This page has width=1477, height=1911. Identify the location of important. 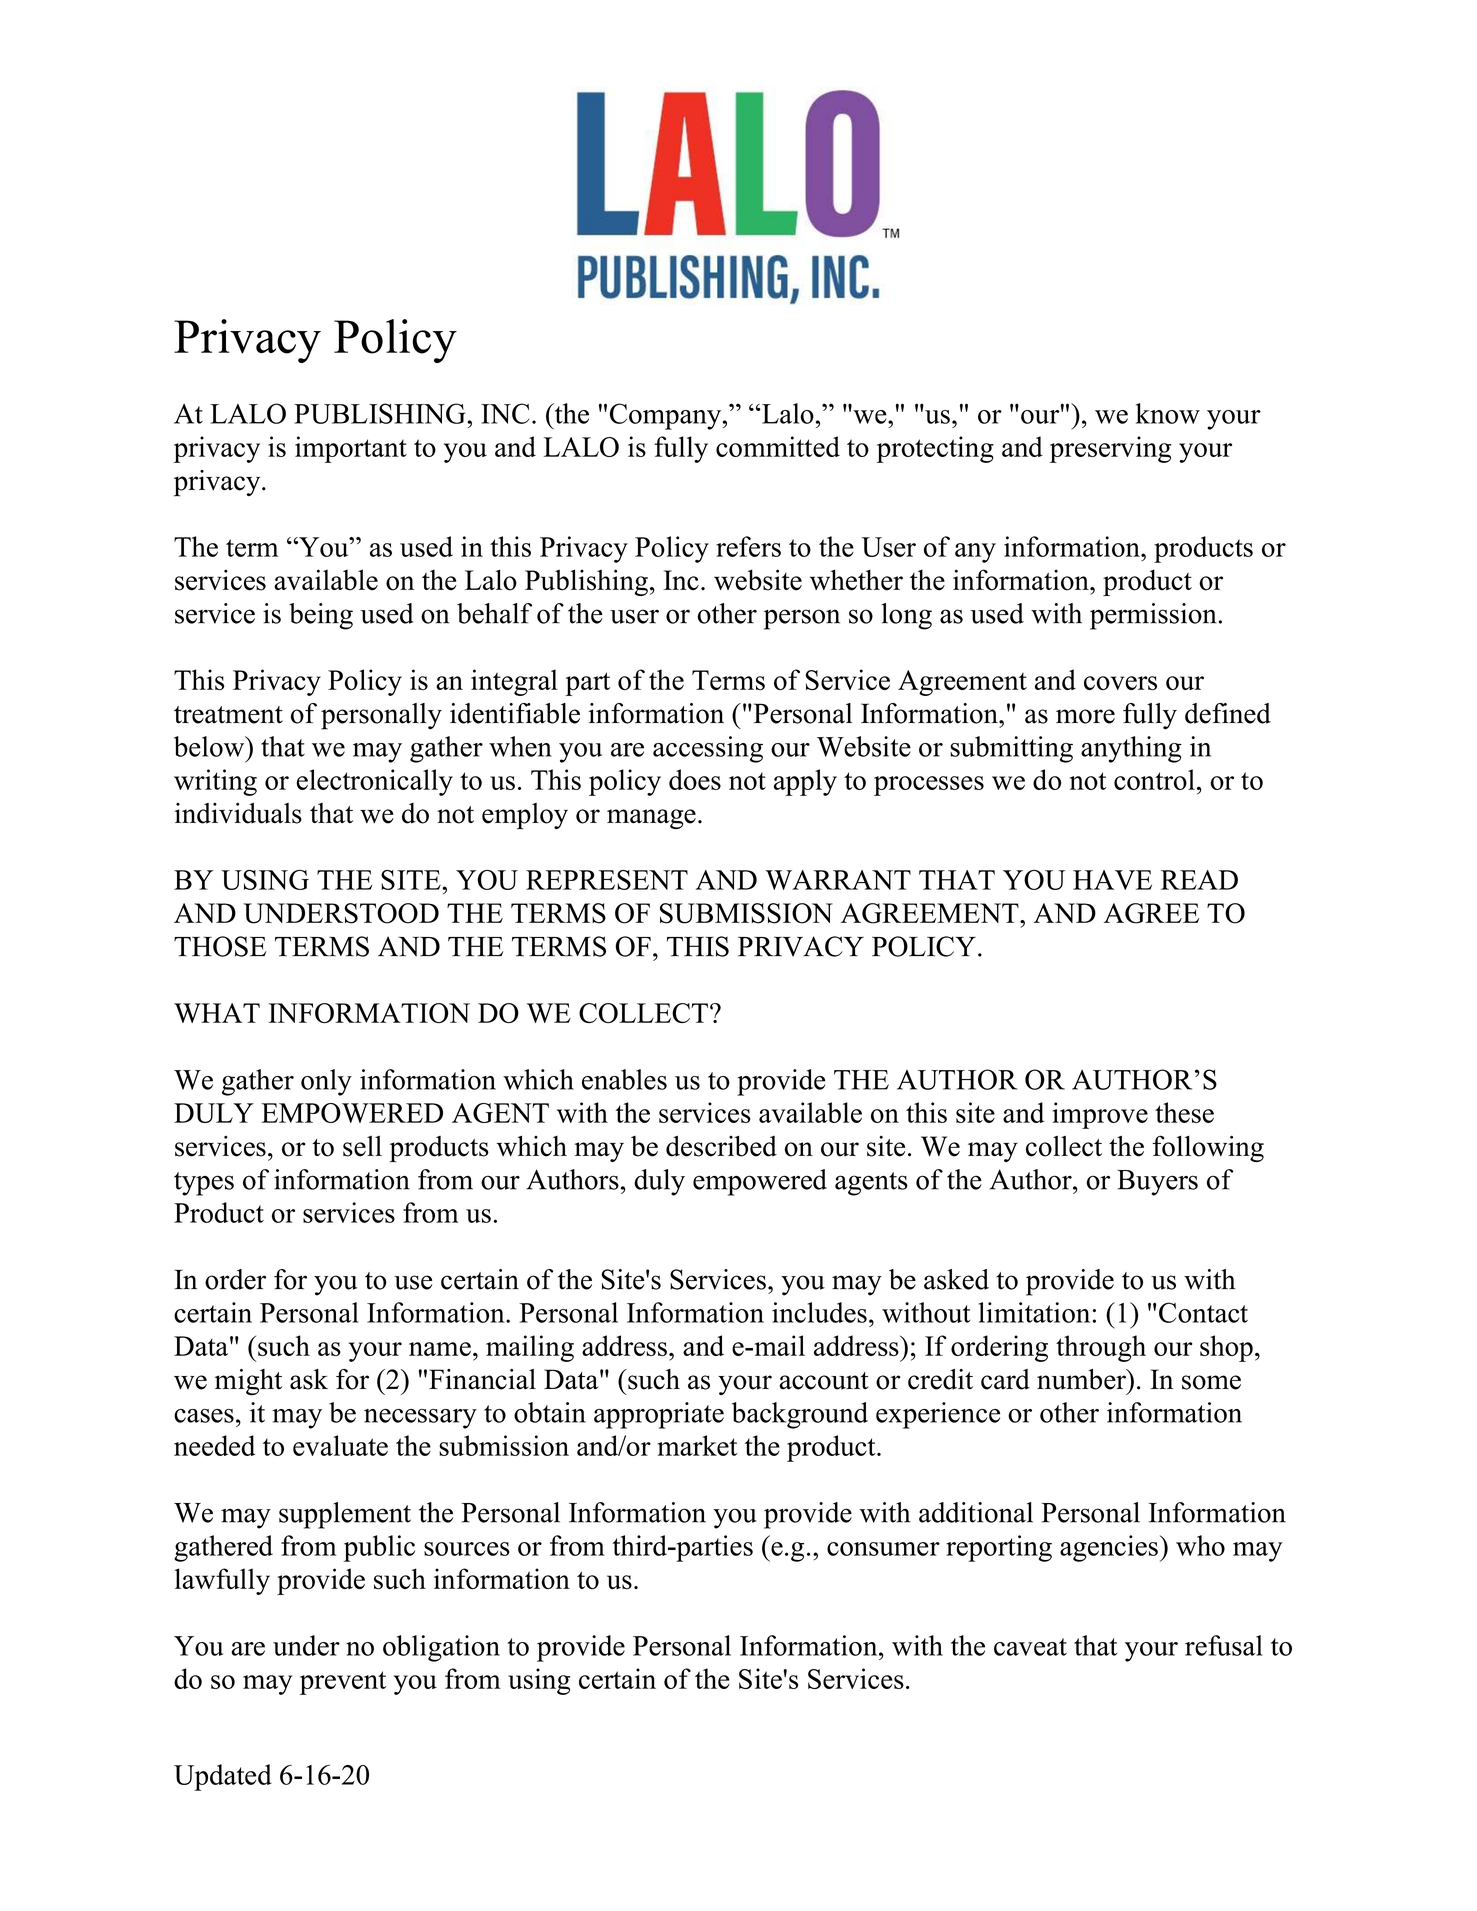
(351, 449).
